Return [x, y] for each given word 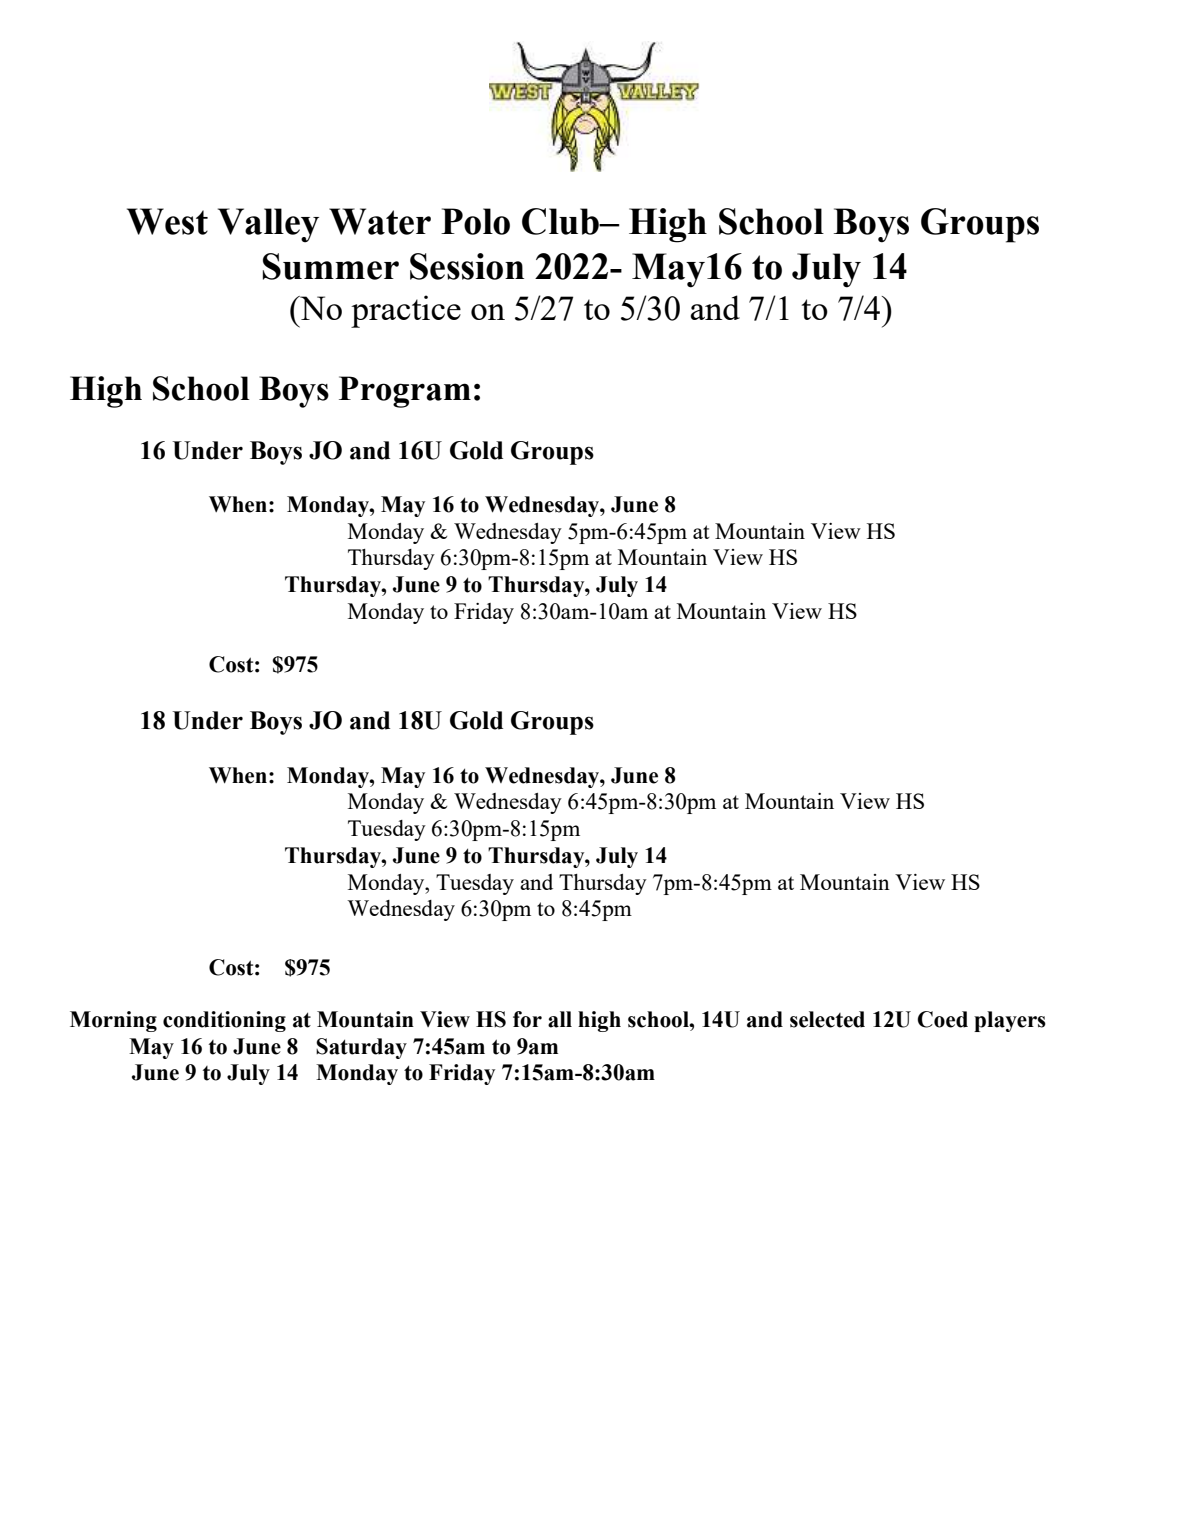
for [527, 1019]
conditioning [224, 1021]
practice [406, 311]
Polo [475, 221]
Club [561, 221]
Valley [268, 225]
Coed [942, 1019]
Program [405, 392]
